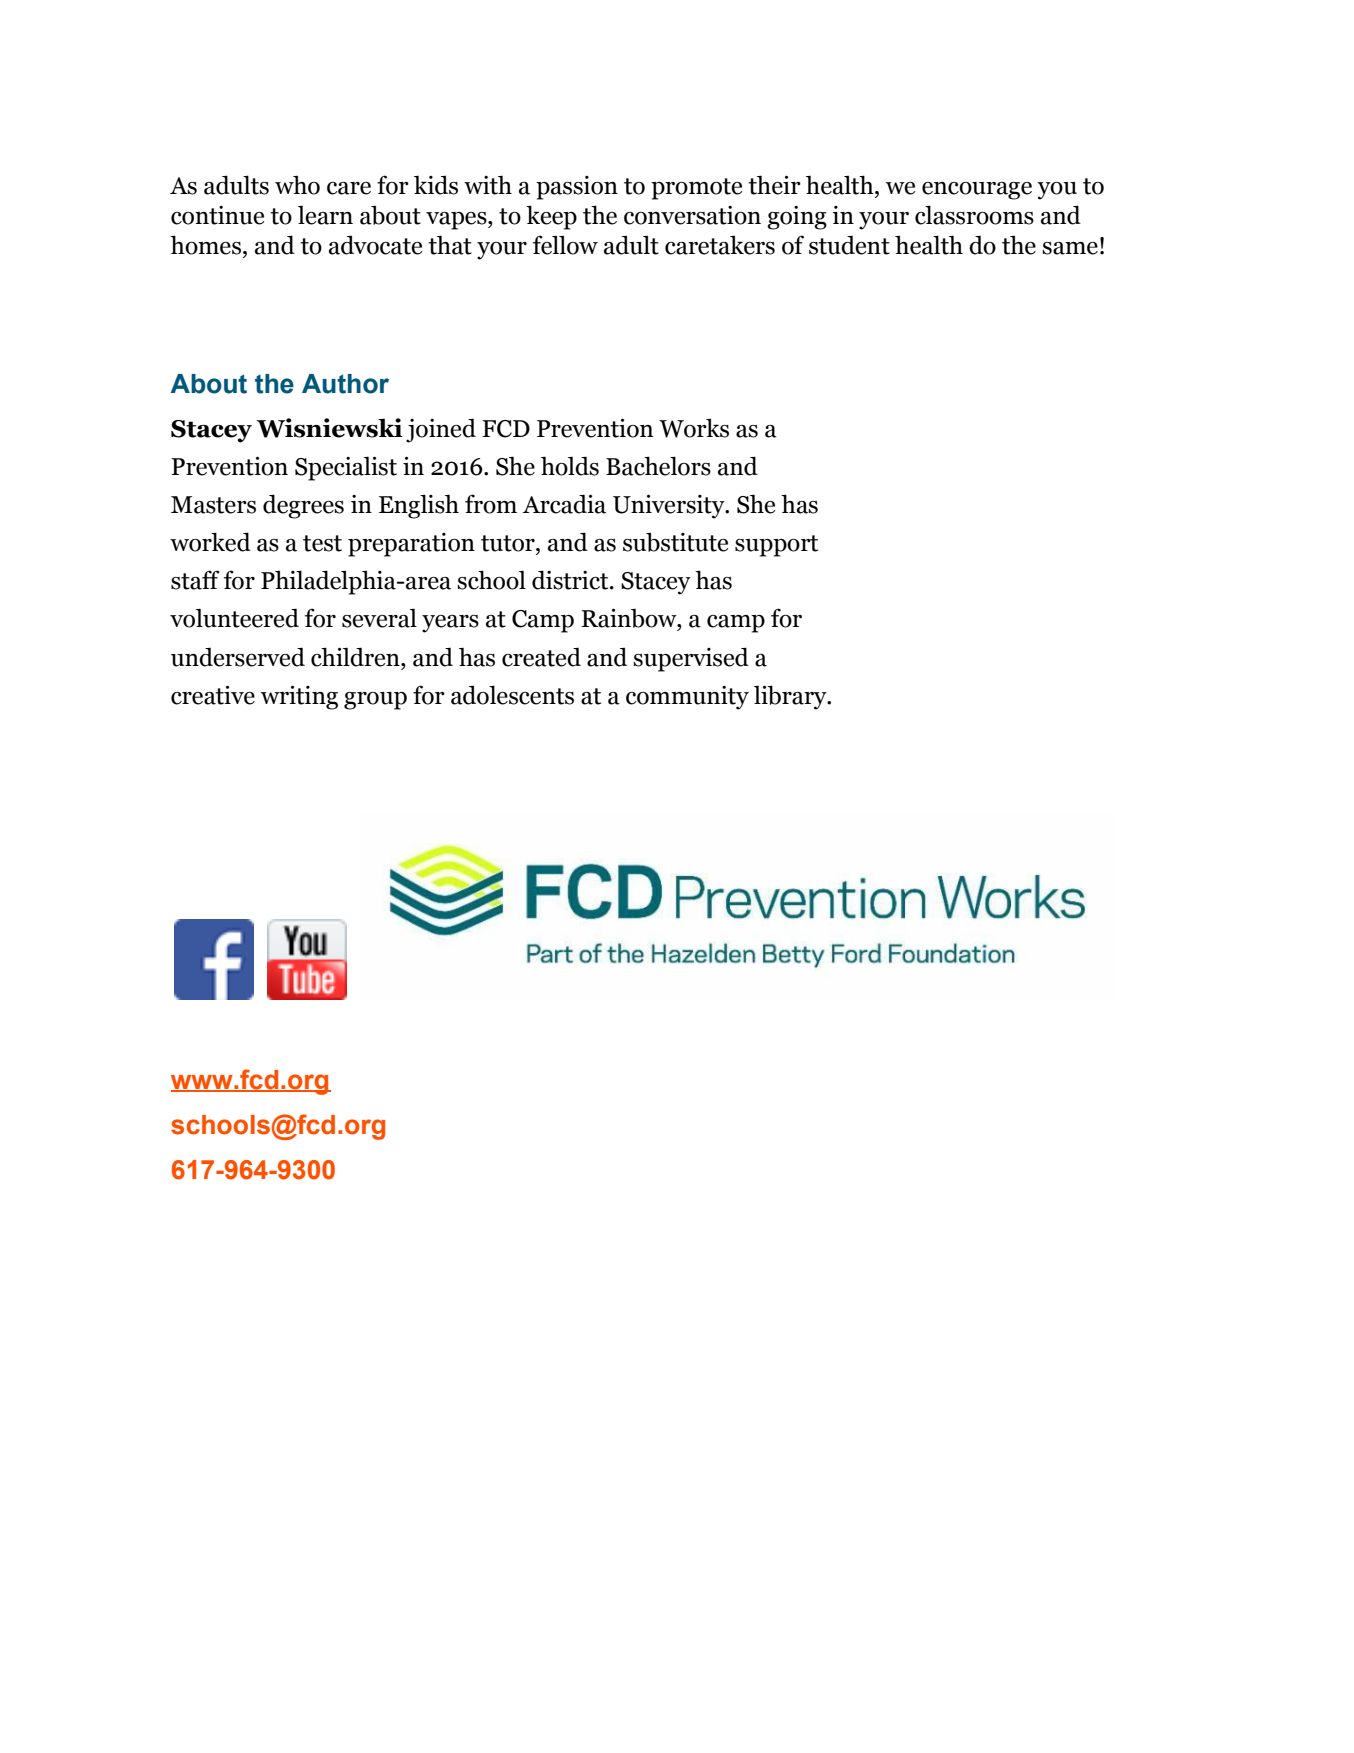 The width and height of the document is (1354, 1753). I want to click on staff, so click(195, 580).
